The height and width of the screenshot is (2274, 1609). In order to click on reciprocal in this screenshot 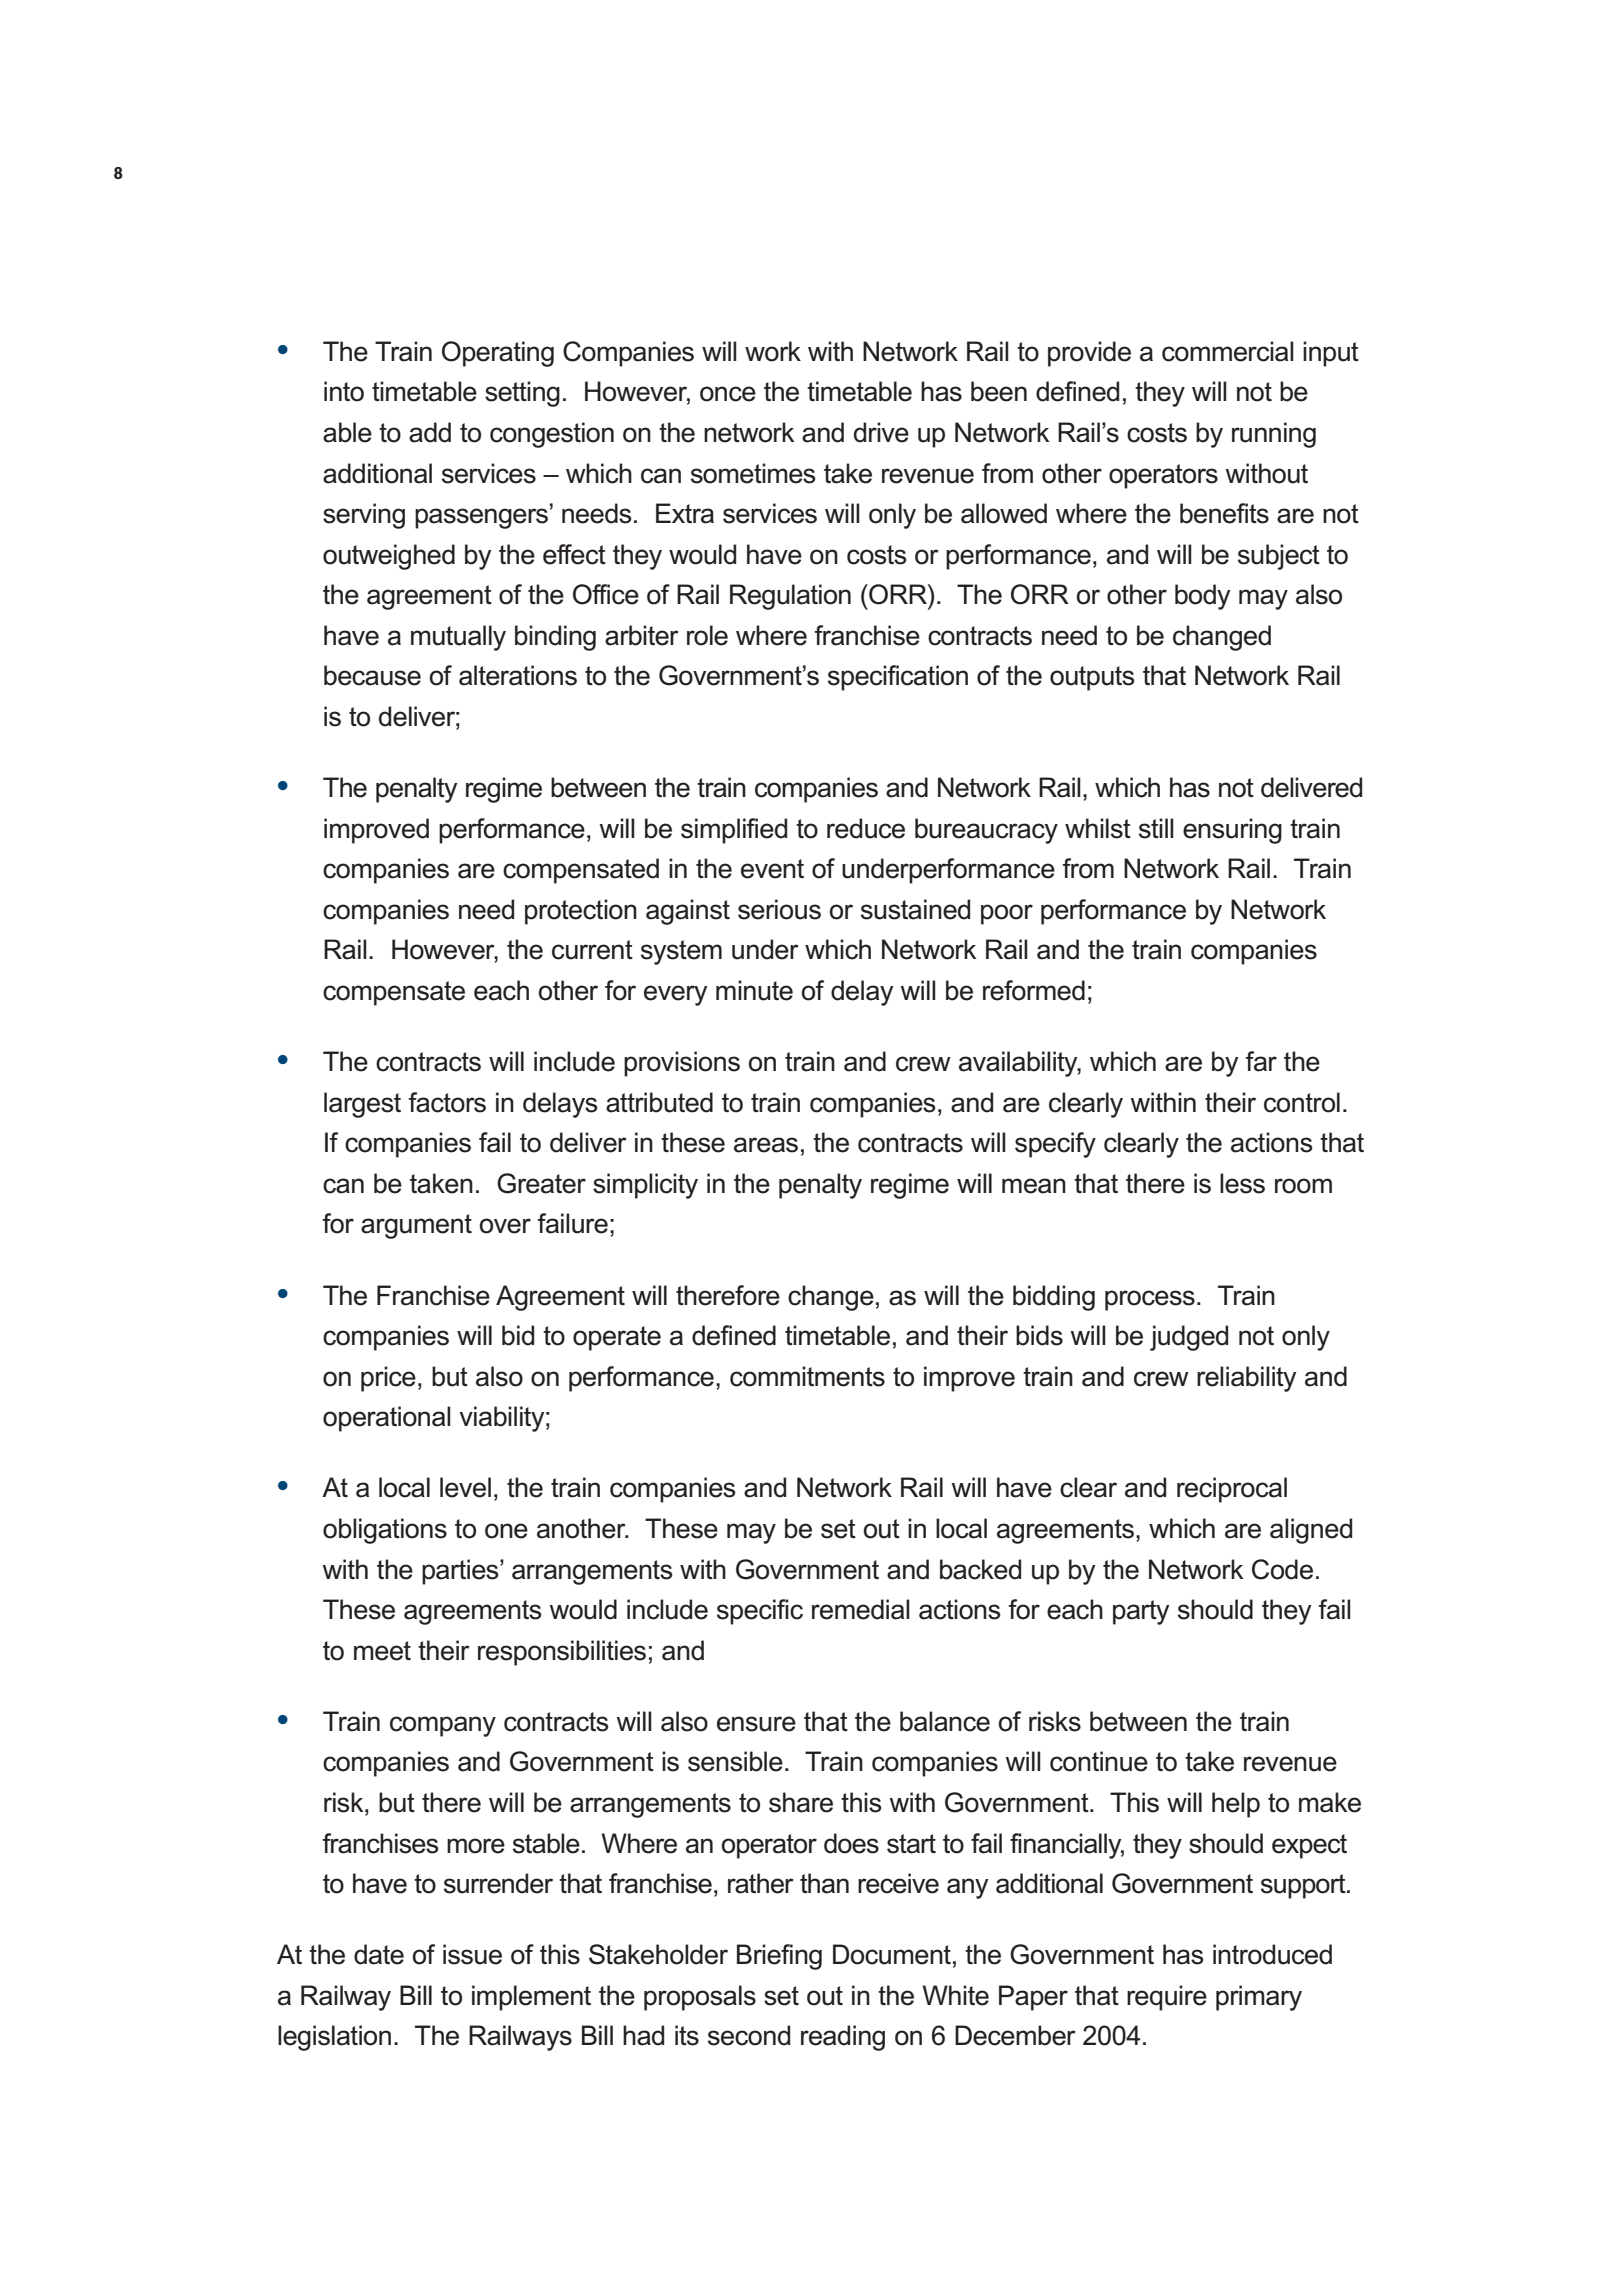, I will do `click(1232, 1490)`.
